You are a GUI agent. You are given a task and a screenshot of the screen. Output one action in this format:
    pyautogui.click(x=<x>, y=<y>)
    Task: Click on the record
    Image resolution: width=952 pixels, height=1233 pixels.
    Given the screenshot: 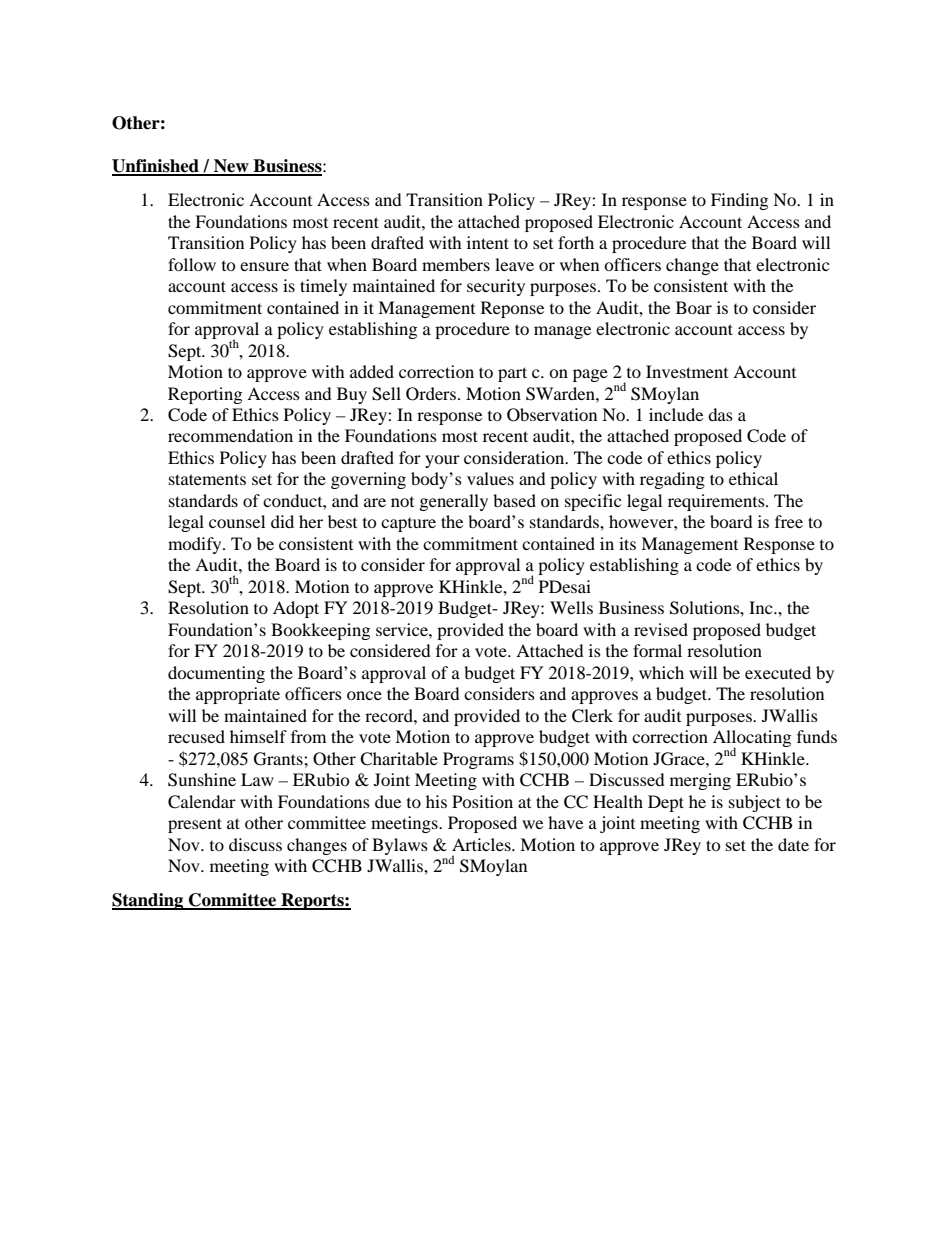 What is the action you would take?
    pyautogui.click(x=390, y=715)
